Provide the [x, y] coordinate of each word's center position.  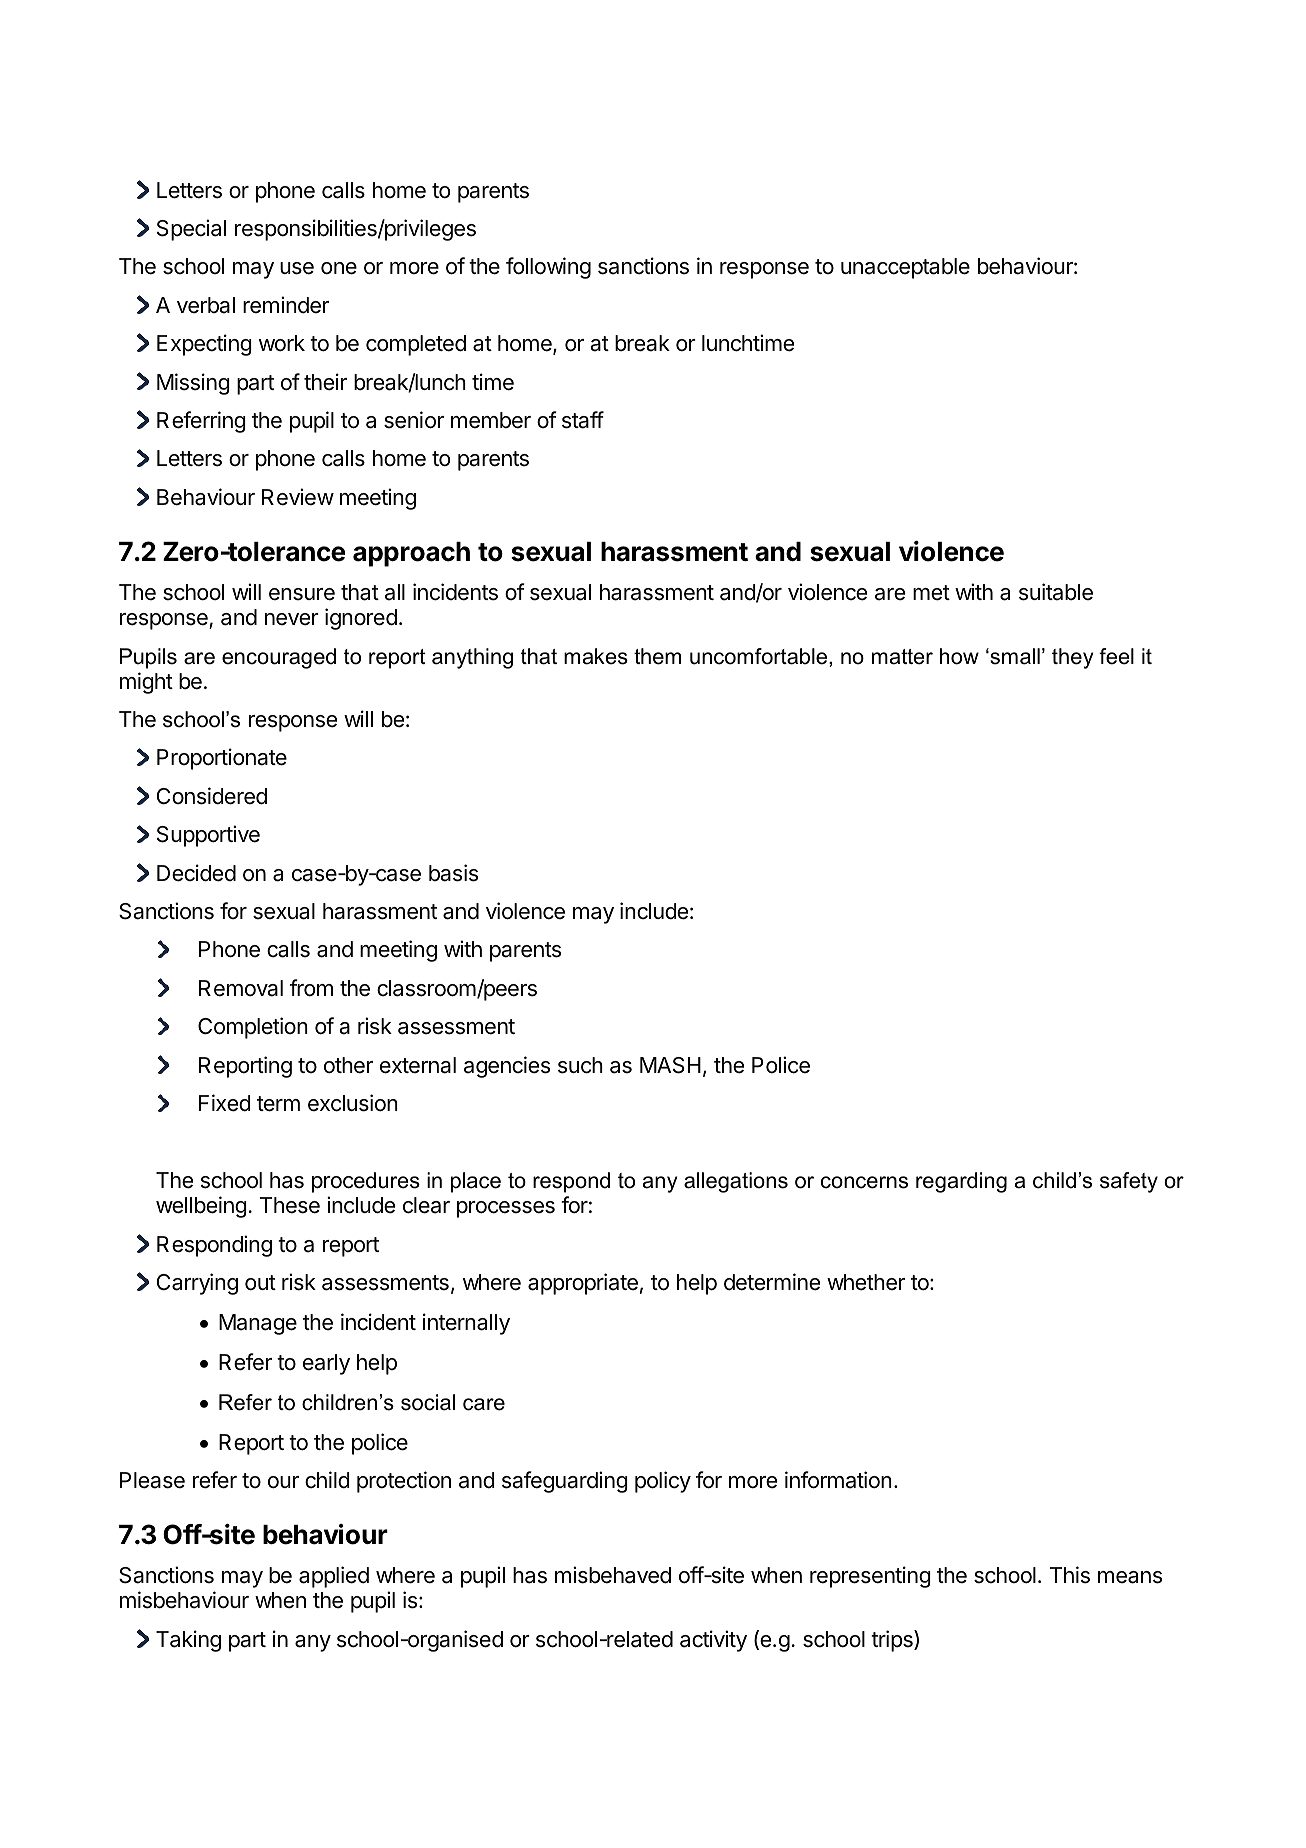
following [548, 268]
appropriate [583, 1284]
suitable [1056, 592]
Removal [241, 988]
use [297, 268]
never [292, 619]
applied [334, 1577]
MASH [670, 1065]
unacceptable [905, 268]
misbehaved [613, 1575]
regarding [961, 1182]
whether [866, 1282]
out [260, 1283]
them [657, 656]
